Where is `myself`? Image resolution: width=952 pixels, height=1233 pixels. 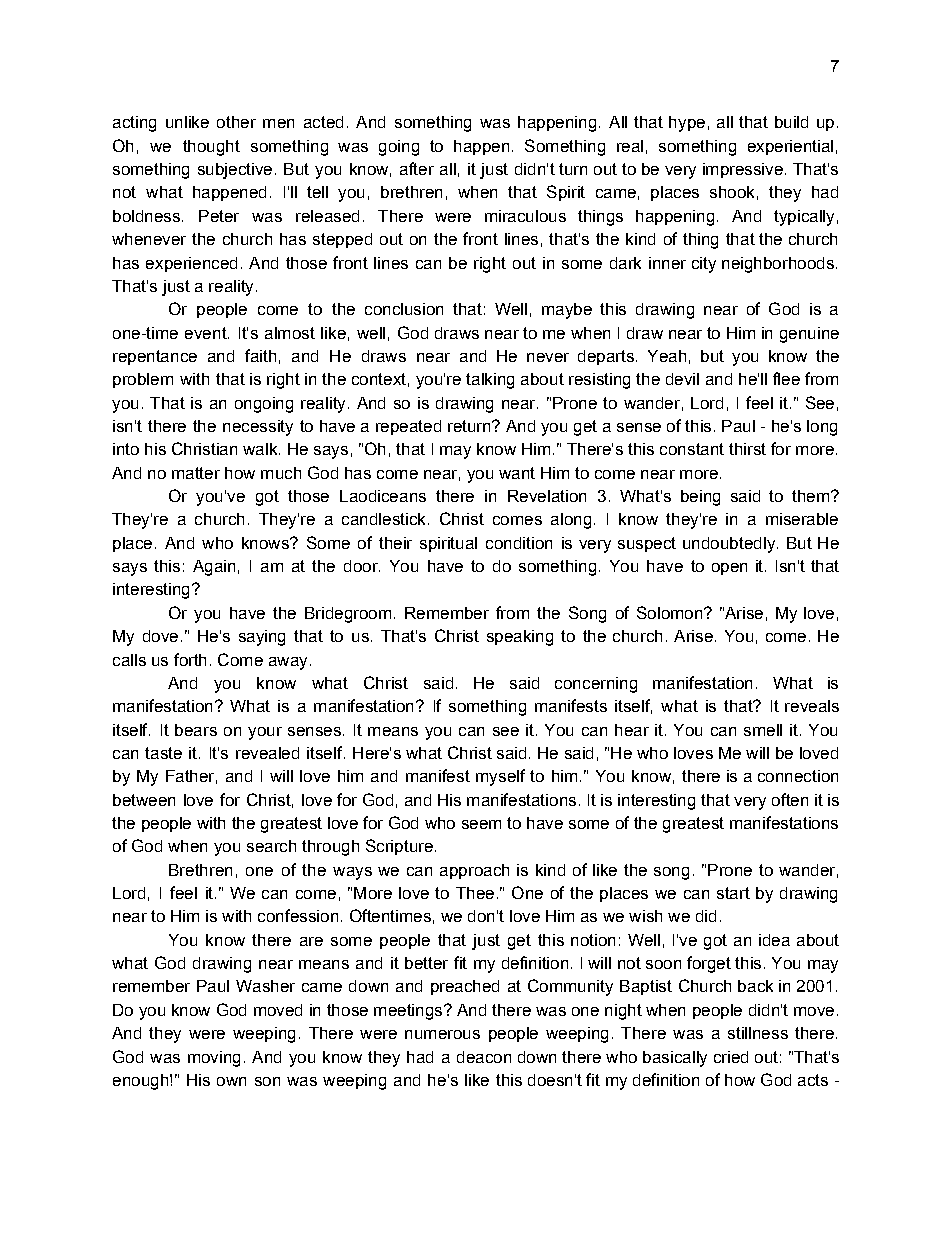 myself is located at coordinates (500, 777).
